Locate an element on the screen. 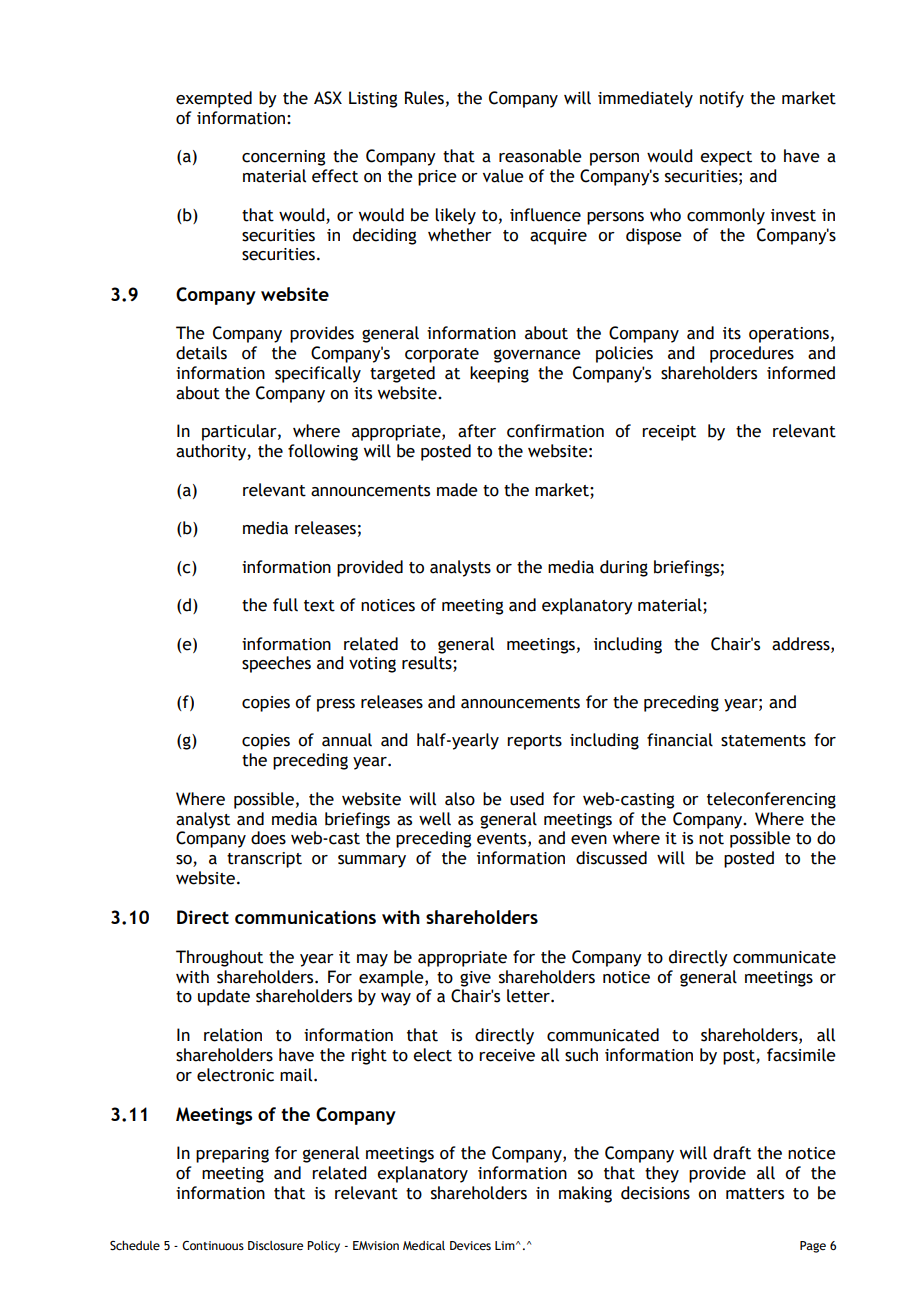 The width and height of the screenshot is (924, 1308). teleconferencing is located at coordinates (771, 800).
